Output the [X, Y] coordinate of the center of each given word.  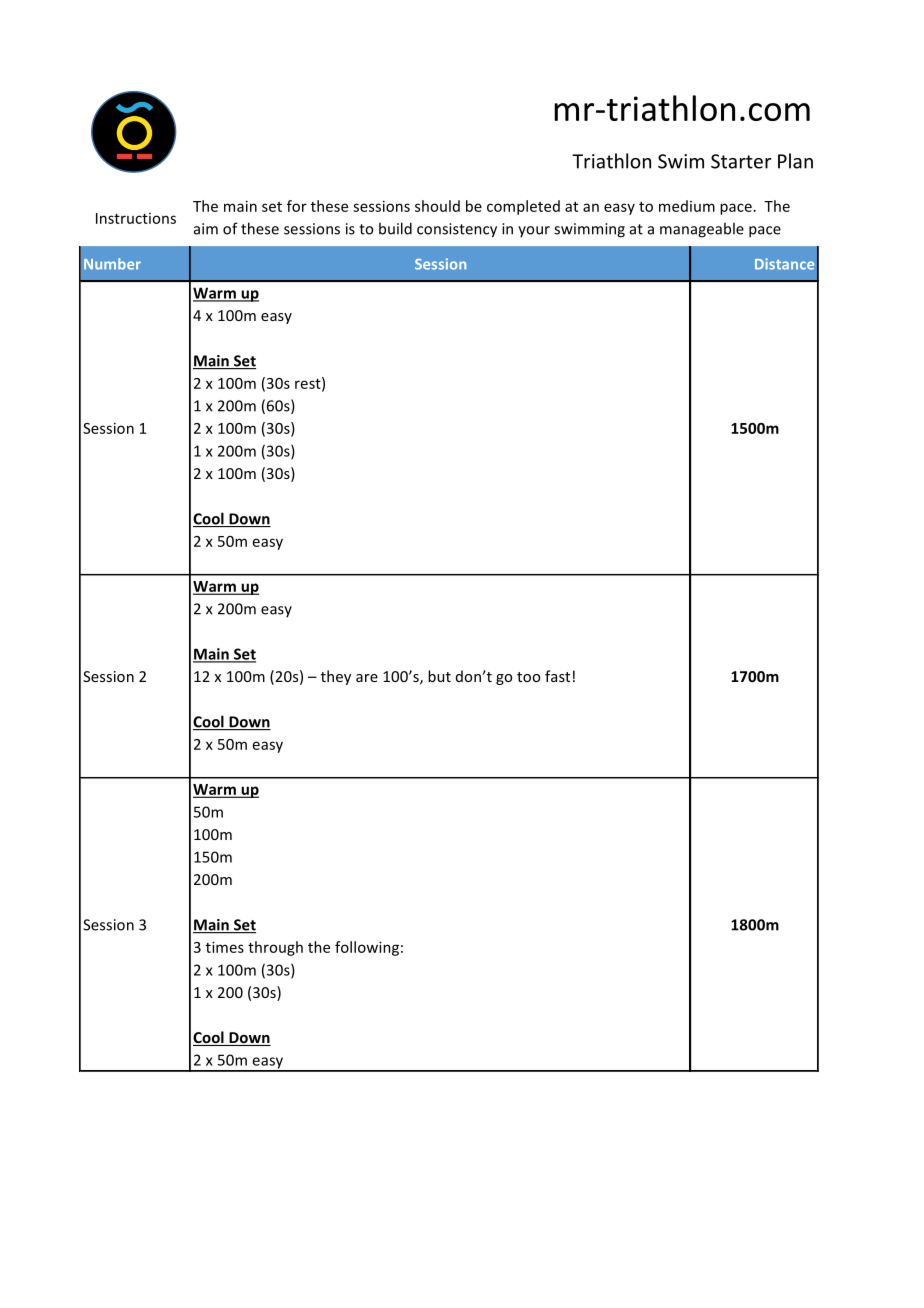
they [336, 677]
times [225, 947]
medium [687, 206]
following [367, 948]
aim [206, 229]
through [275, 948]
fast [557, 676]
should [437, 206]
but [439, 676]
